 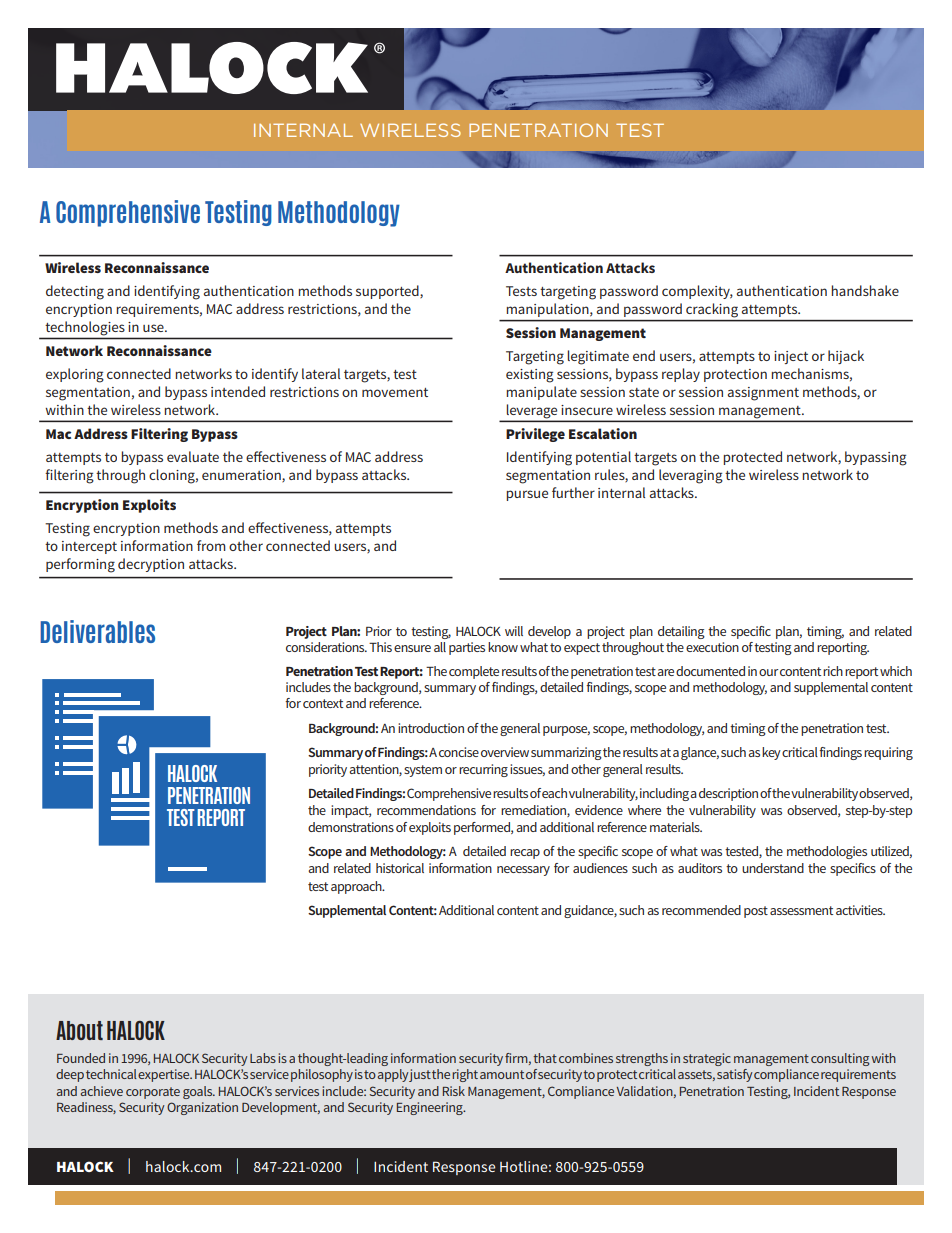 I want to click on expertise, so click(x=165, y=1075).
